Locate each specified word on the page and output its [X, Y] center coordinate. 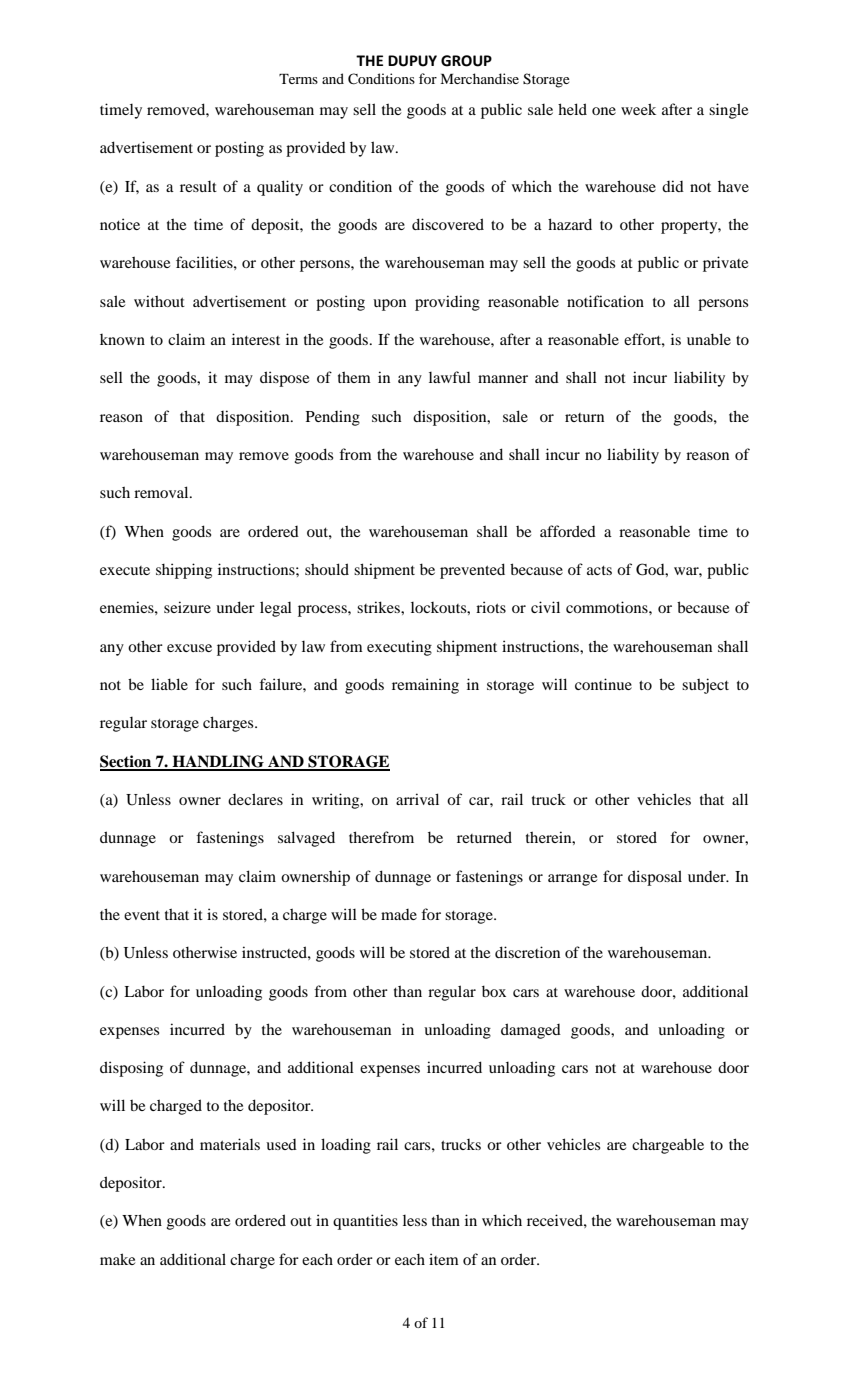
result [198, 186]
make [117, 1259]
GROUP [466, 61]
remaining [425, 686]
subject [705, 686]
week [638, 109]
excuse [189, 648]
